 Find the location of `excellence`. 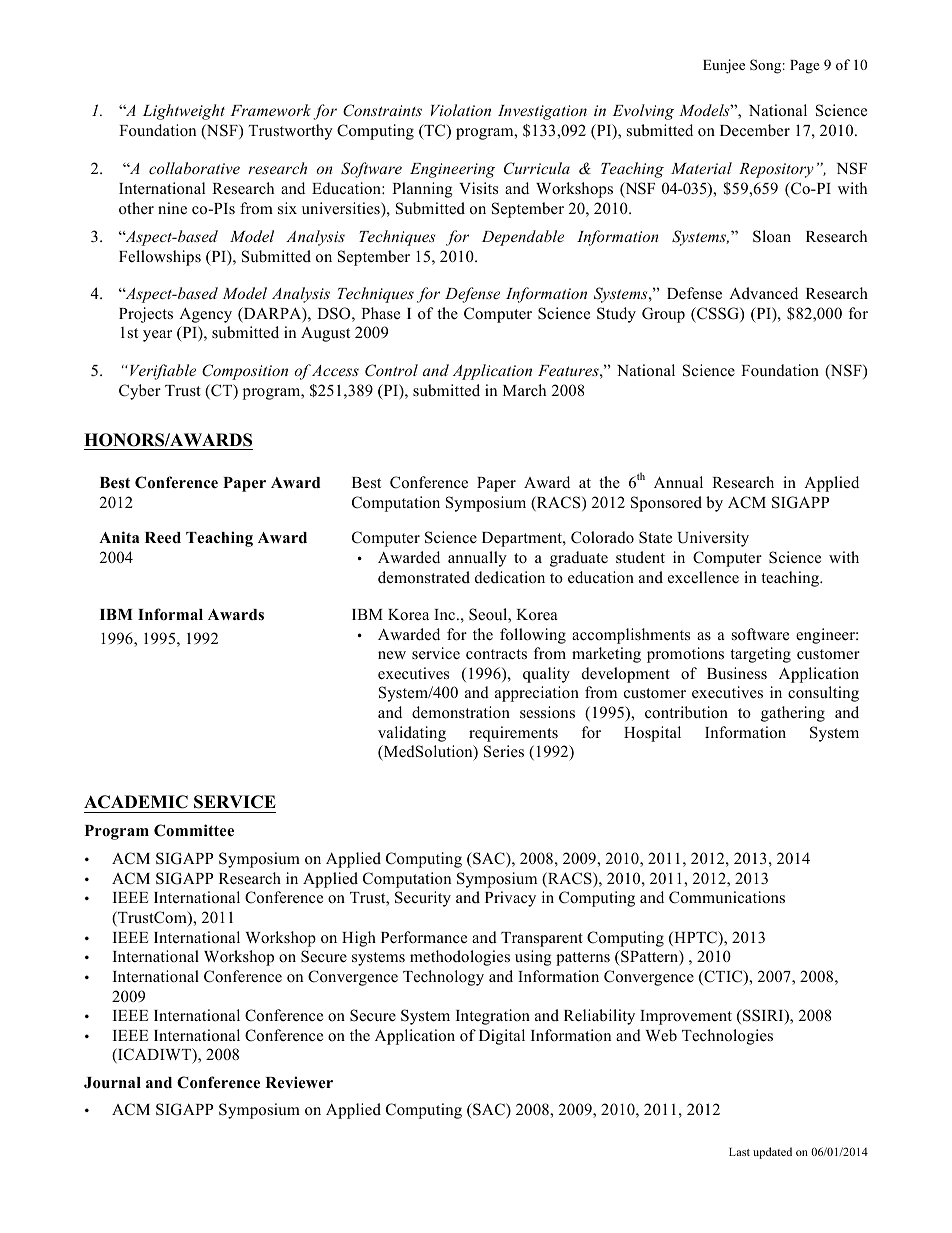

excellence is located at coordinates (703, 577).
